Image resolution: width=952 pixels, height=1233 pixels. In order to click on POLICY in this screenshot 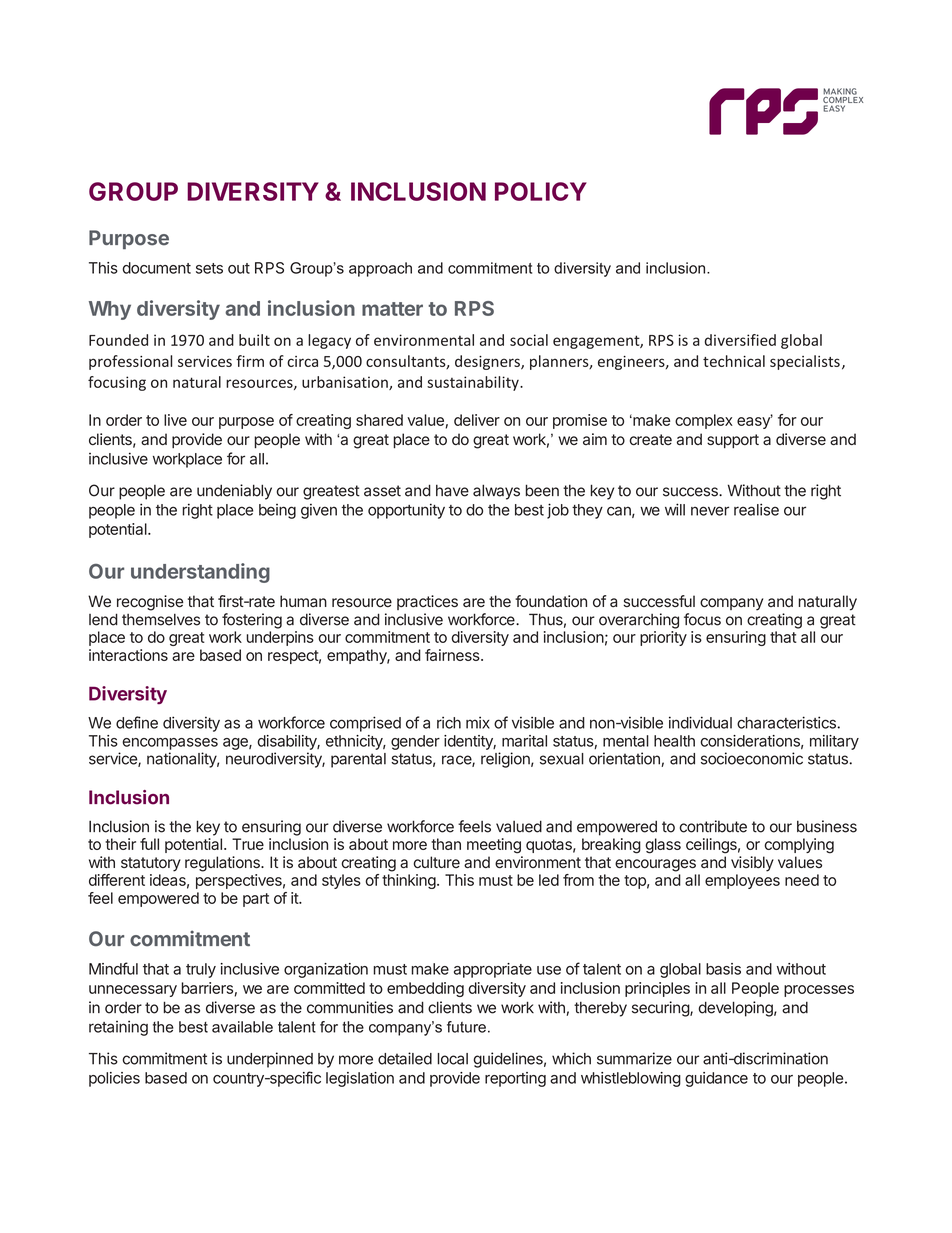, I will do `click(541, 191)`.
